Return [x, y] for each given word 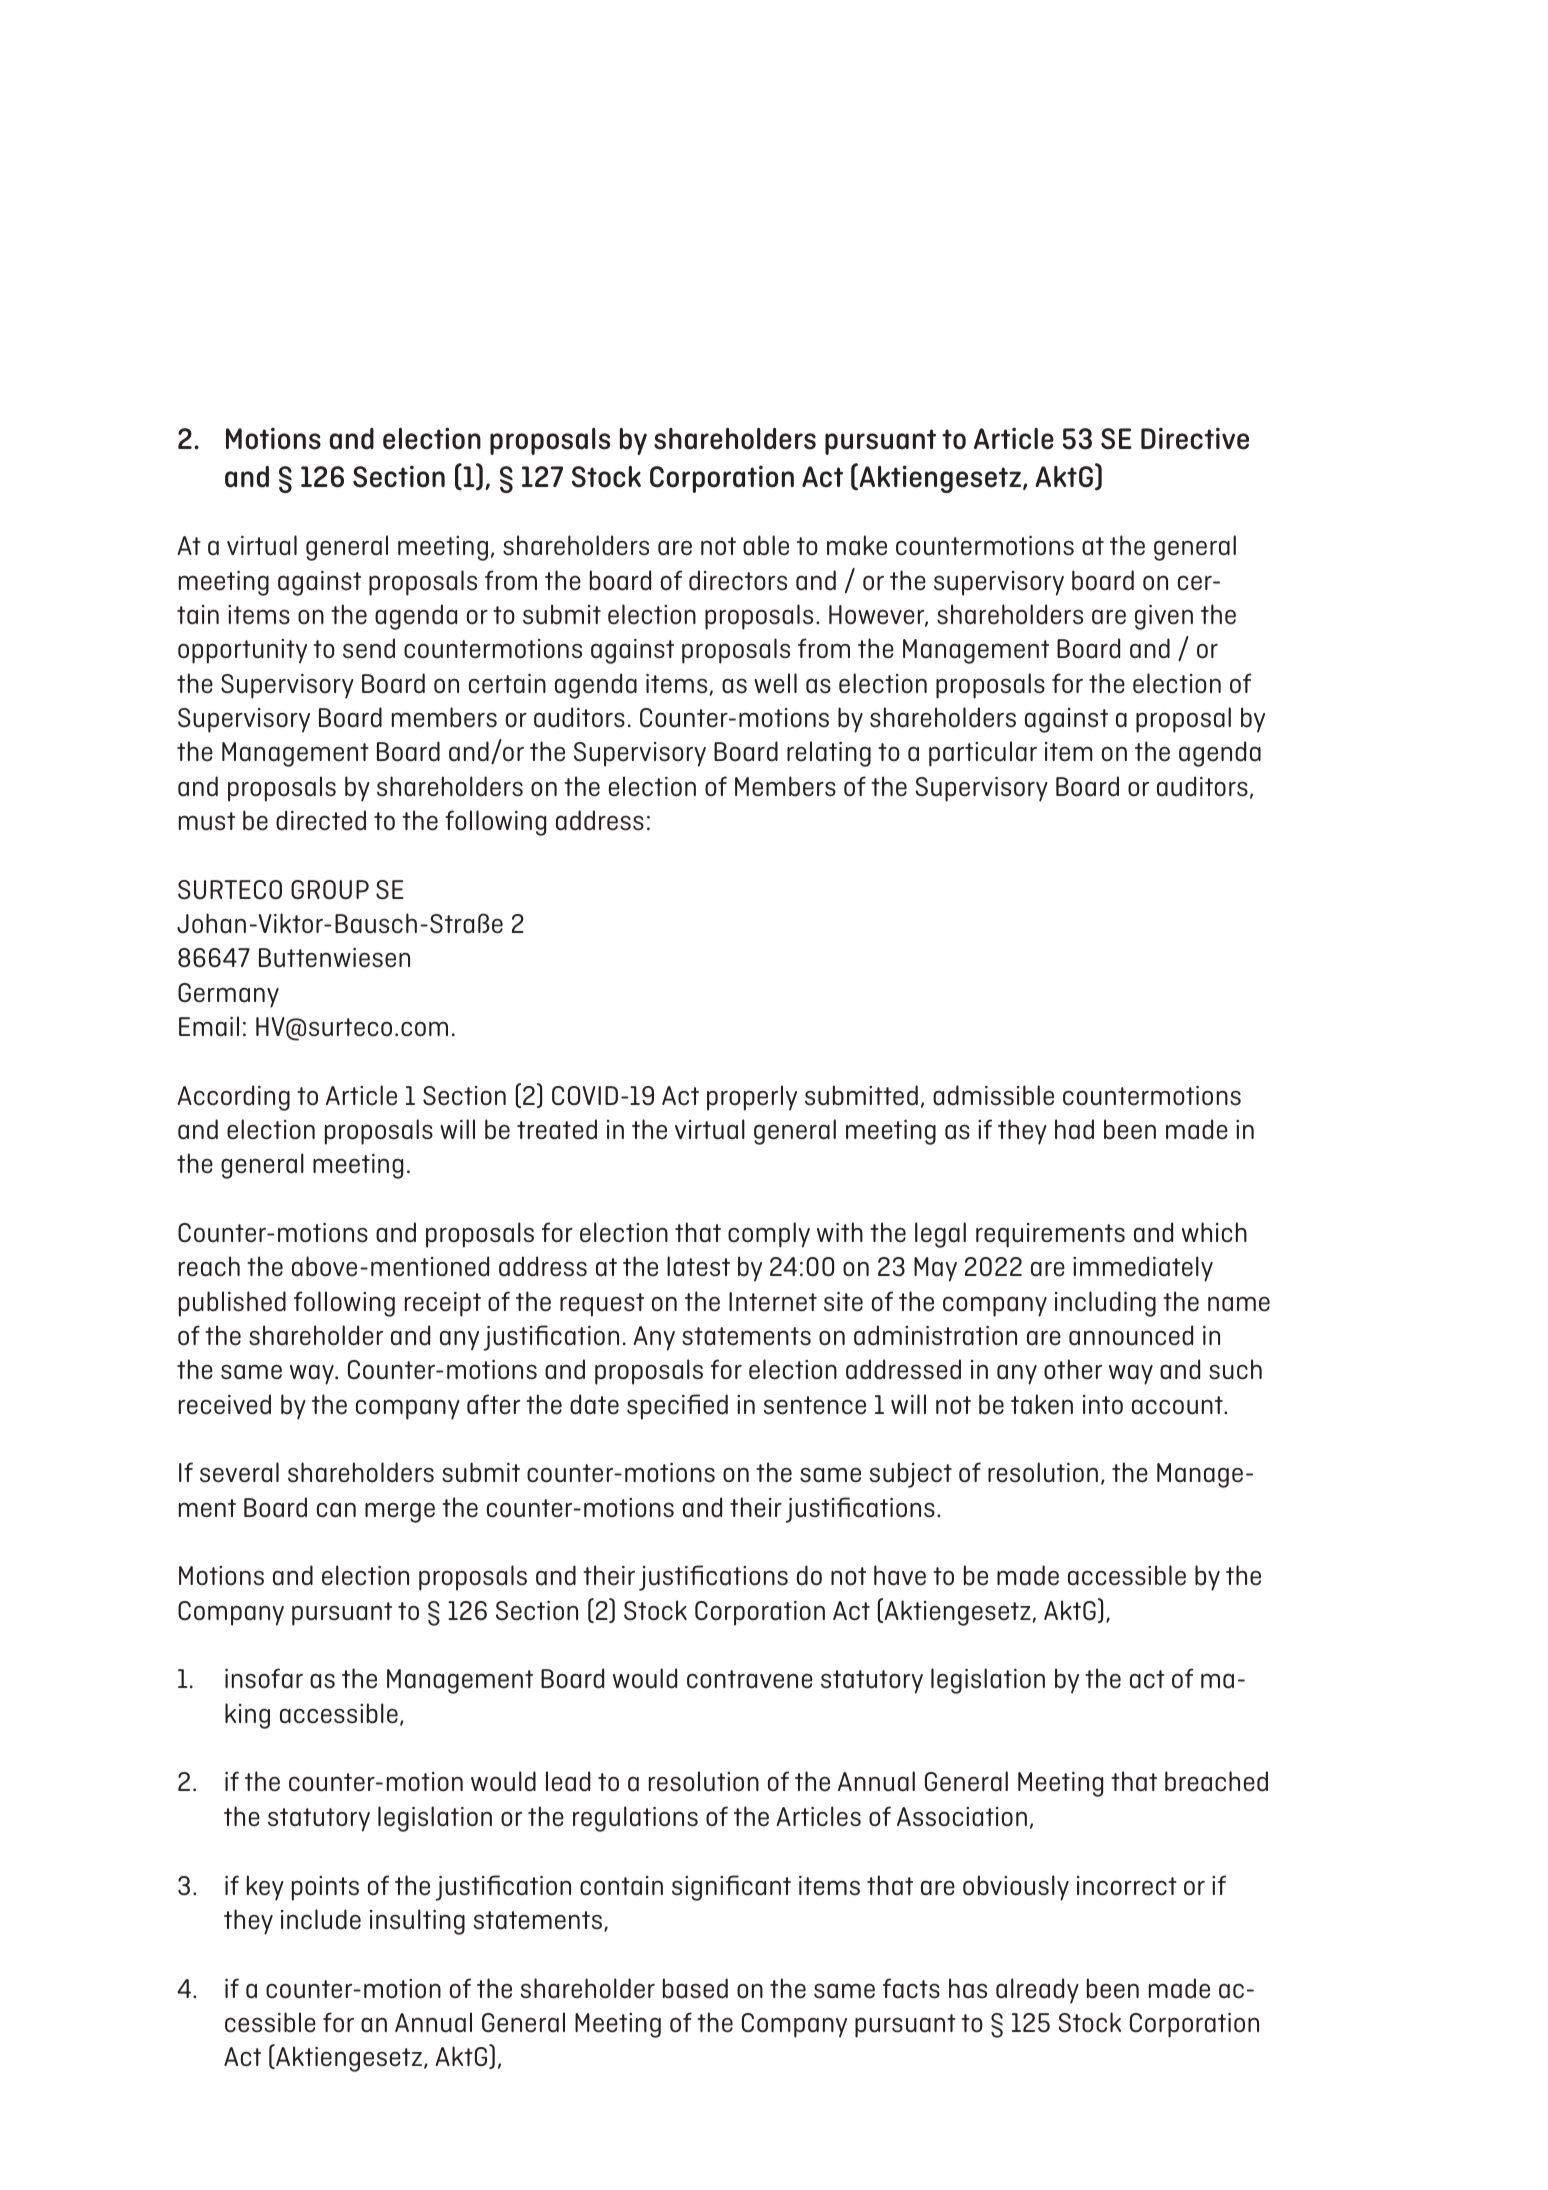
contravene [750, 1679]
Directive [1195, 438]
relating [829, 754]
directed [321, 820]
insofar [264, 1678]
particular [983, 754]
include [321, 1919]
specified [677, 1407]
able [766, 545]
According [234, 1098]
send [369, 648]
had [1074, 1129]
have [900, 1575]
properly [752, 1098]
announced [1131, 1335]
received [225, 1404]
